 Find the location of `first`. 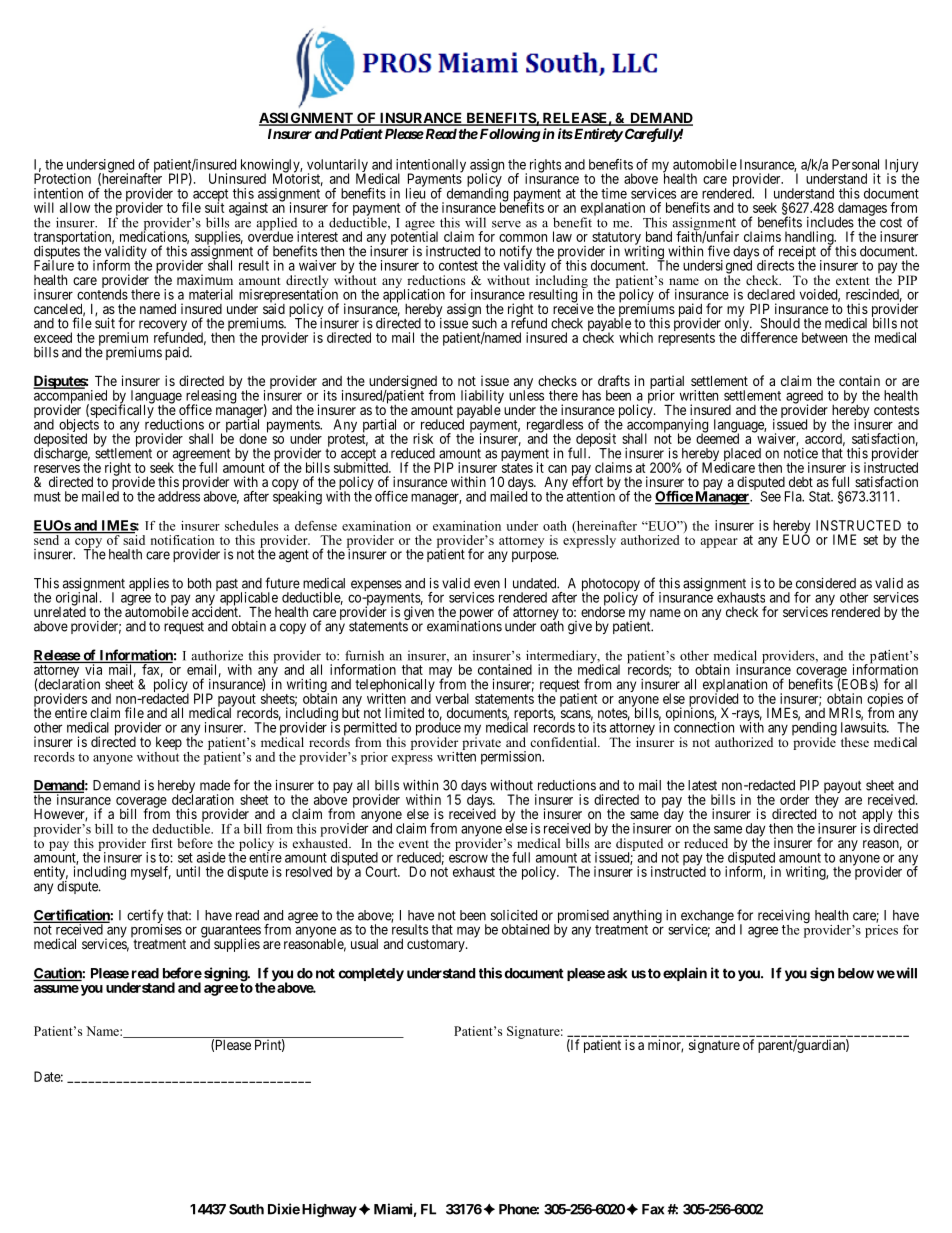

first is located at coordinates (162, 843).
